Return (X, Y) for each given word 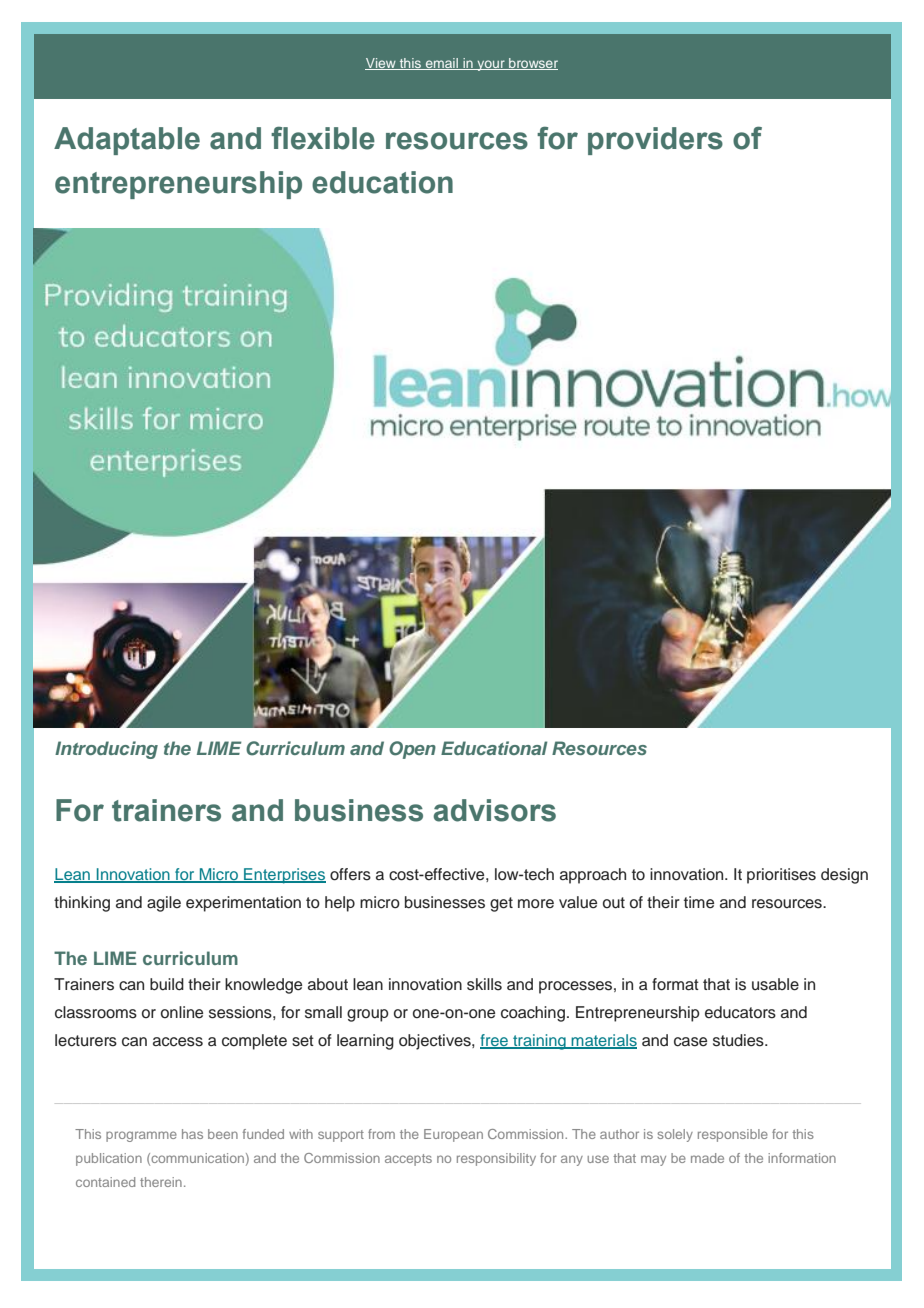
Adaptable (127, 141)
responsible (733, 1135)
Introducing (106, 750)
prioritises (781, 876)
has (192, 1134)
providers (655, 141)
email (442, 64)
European (453, 1135)
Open (412, 750)
